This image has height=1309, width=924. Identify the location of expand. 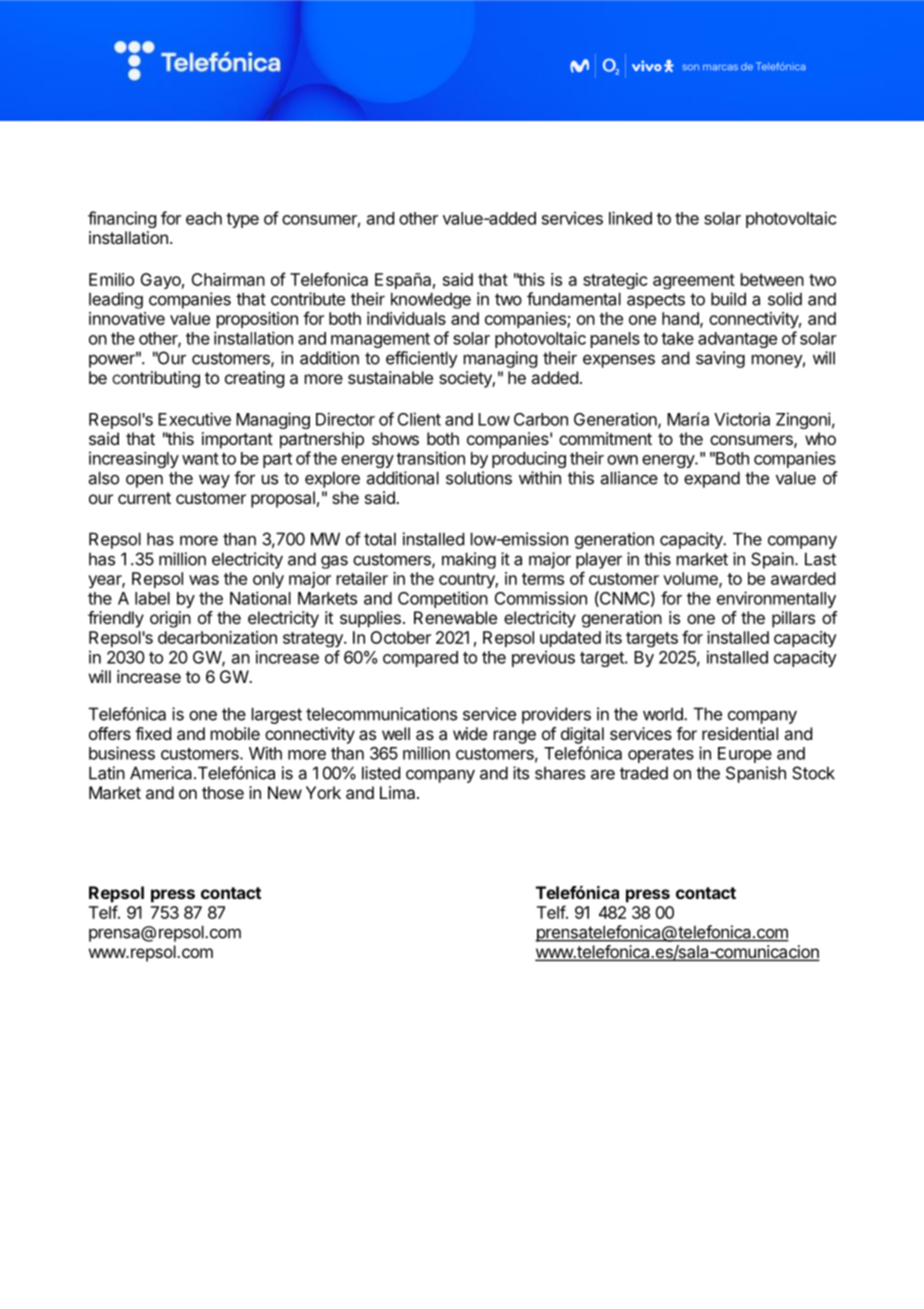
(712, 479).
